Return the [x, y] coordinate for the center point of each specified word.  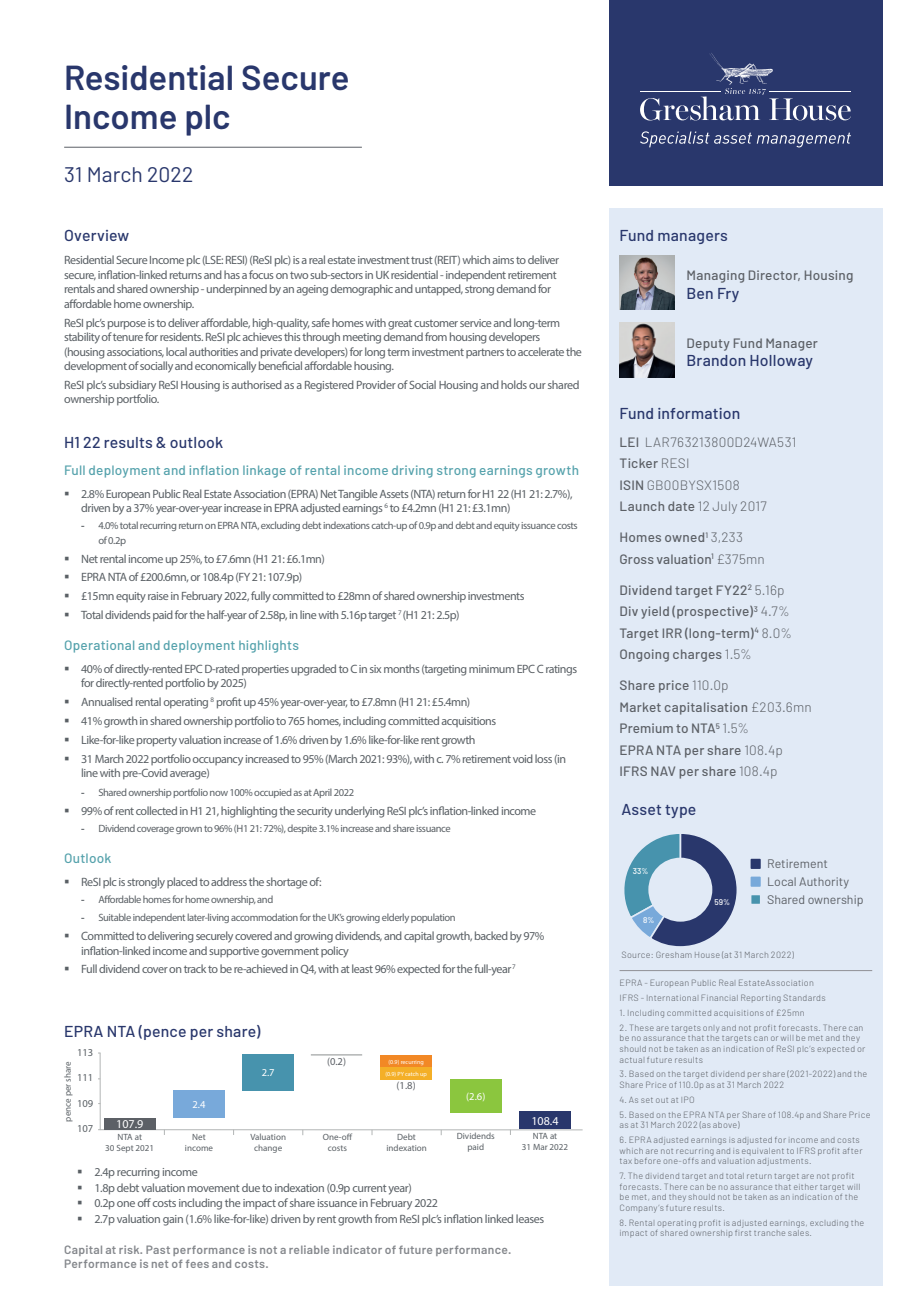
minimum [491, 669]
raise [158, 596]
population [433, 918]
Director [774, 275]
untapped [439, 290]
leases [530, 1218]
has [232, 274]
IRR [672, 633]
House [707, 955]
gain [173, 1220]
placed [182, 882]
